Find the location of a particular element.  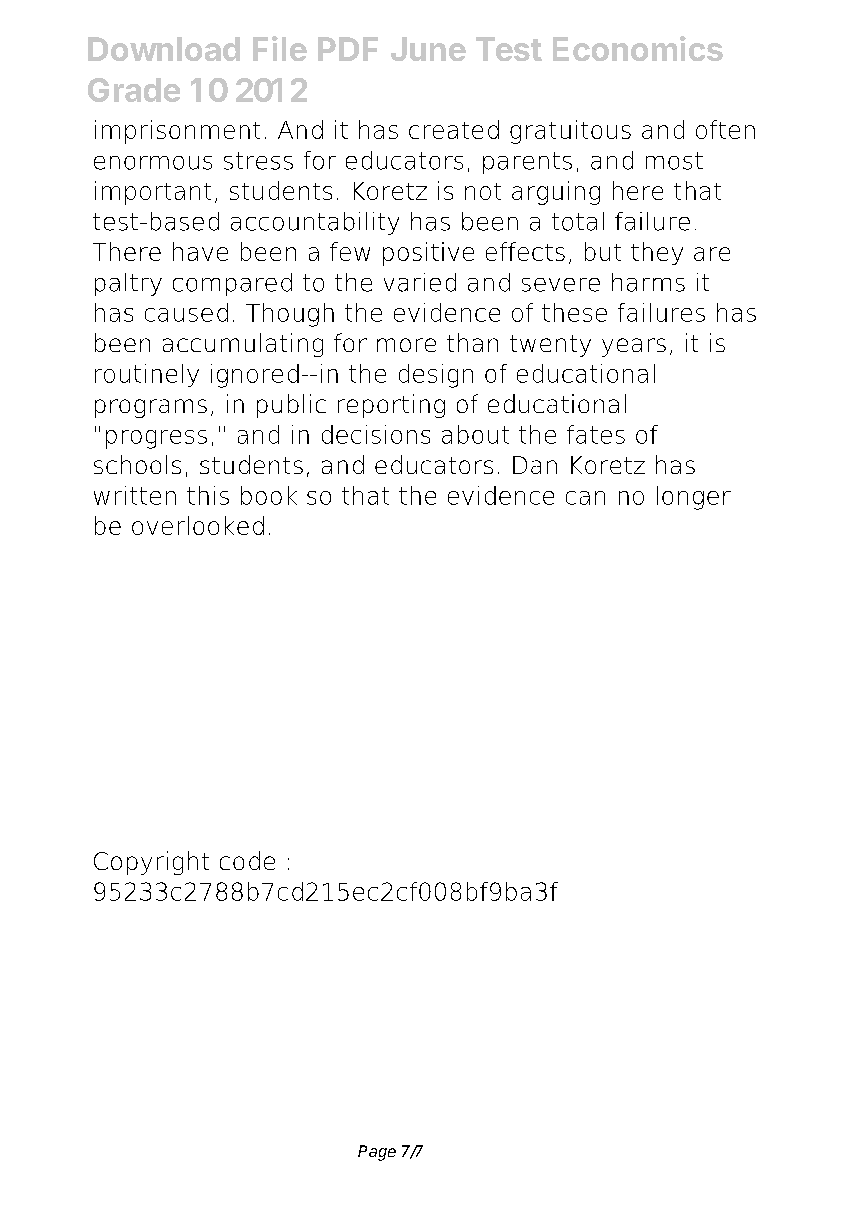

June is located at coordinates (428, 49).
